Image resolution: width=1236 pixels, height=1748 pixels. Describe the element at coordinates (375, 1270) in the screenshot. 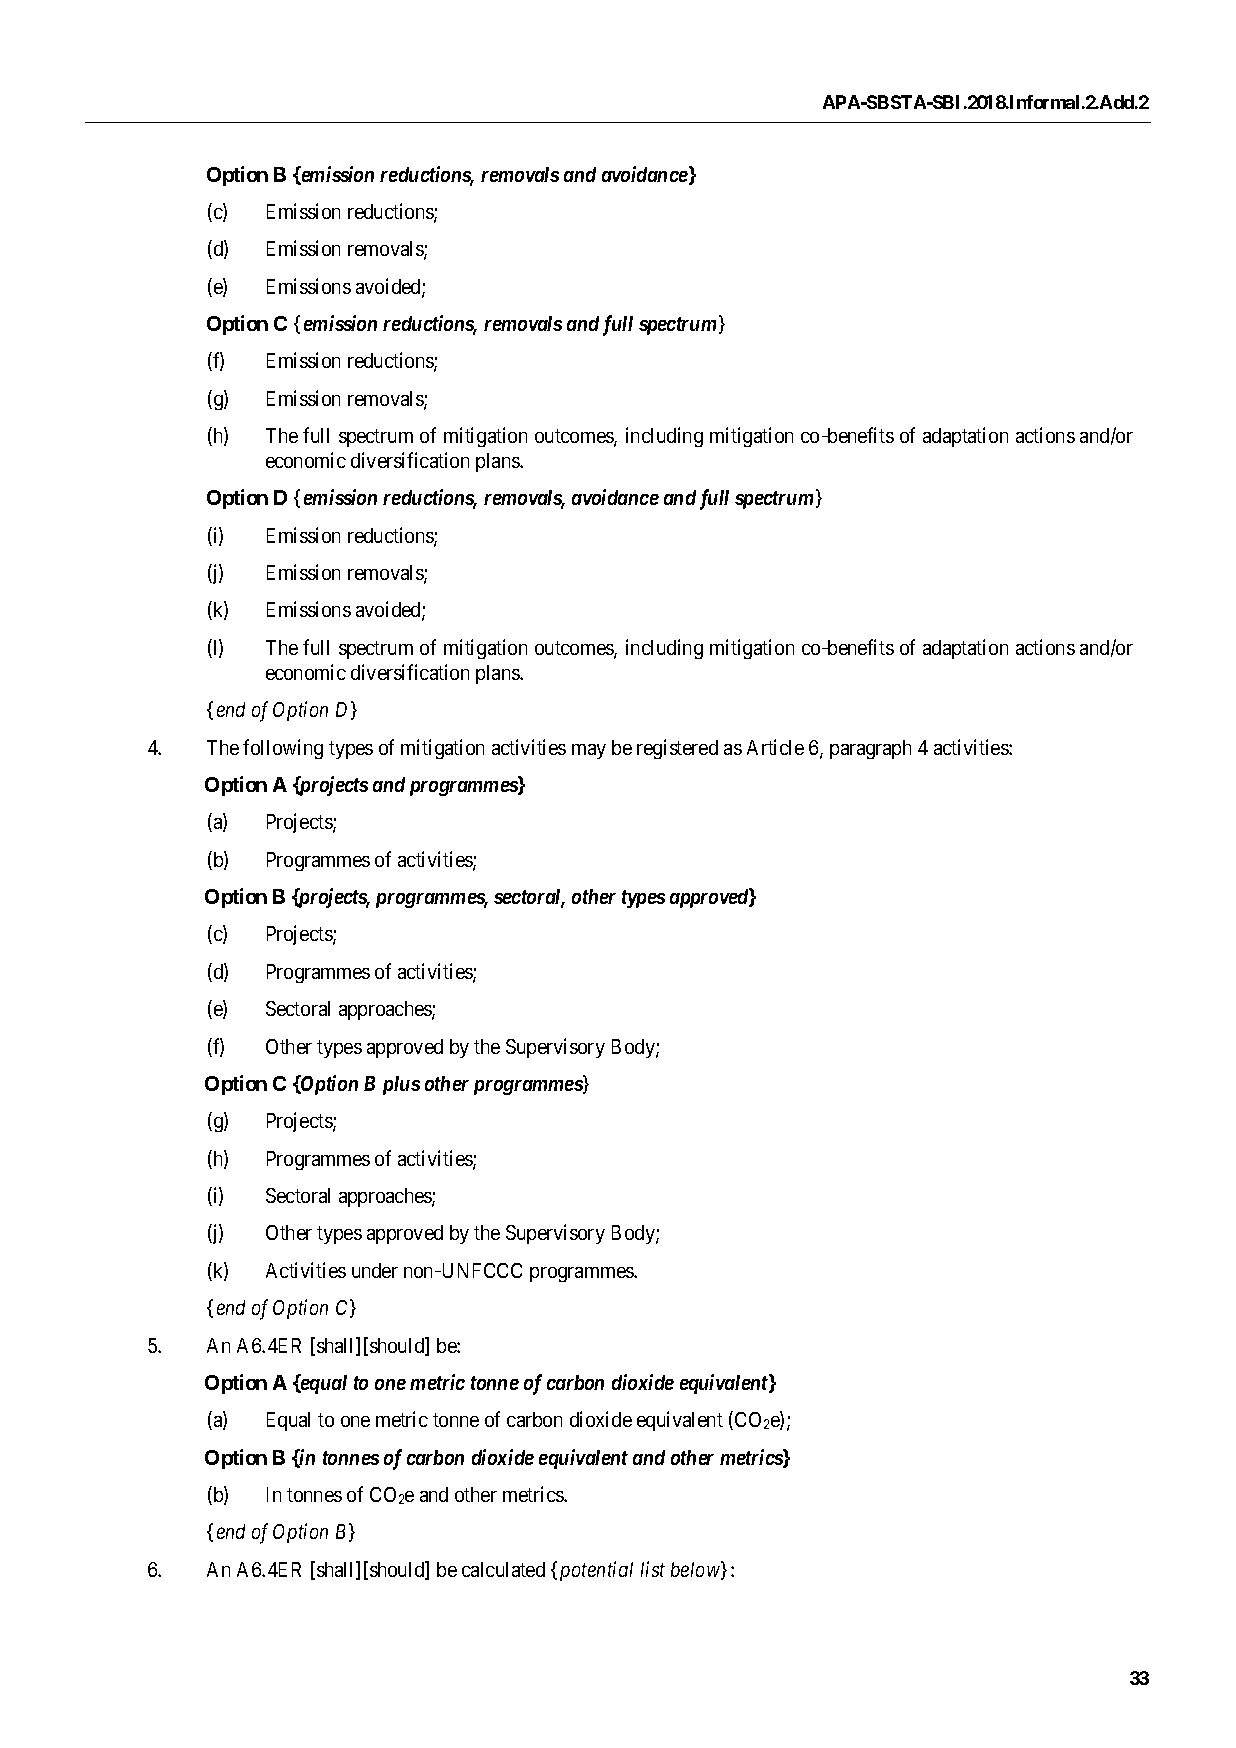

I see `under` at that location.
